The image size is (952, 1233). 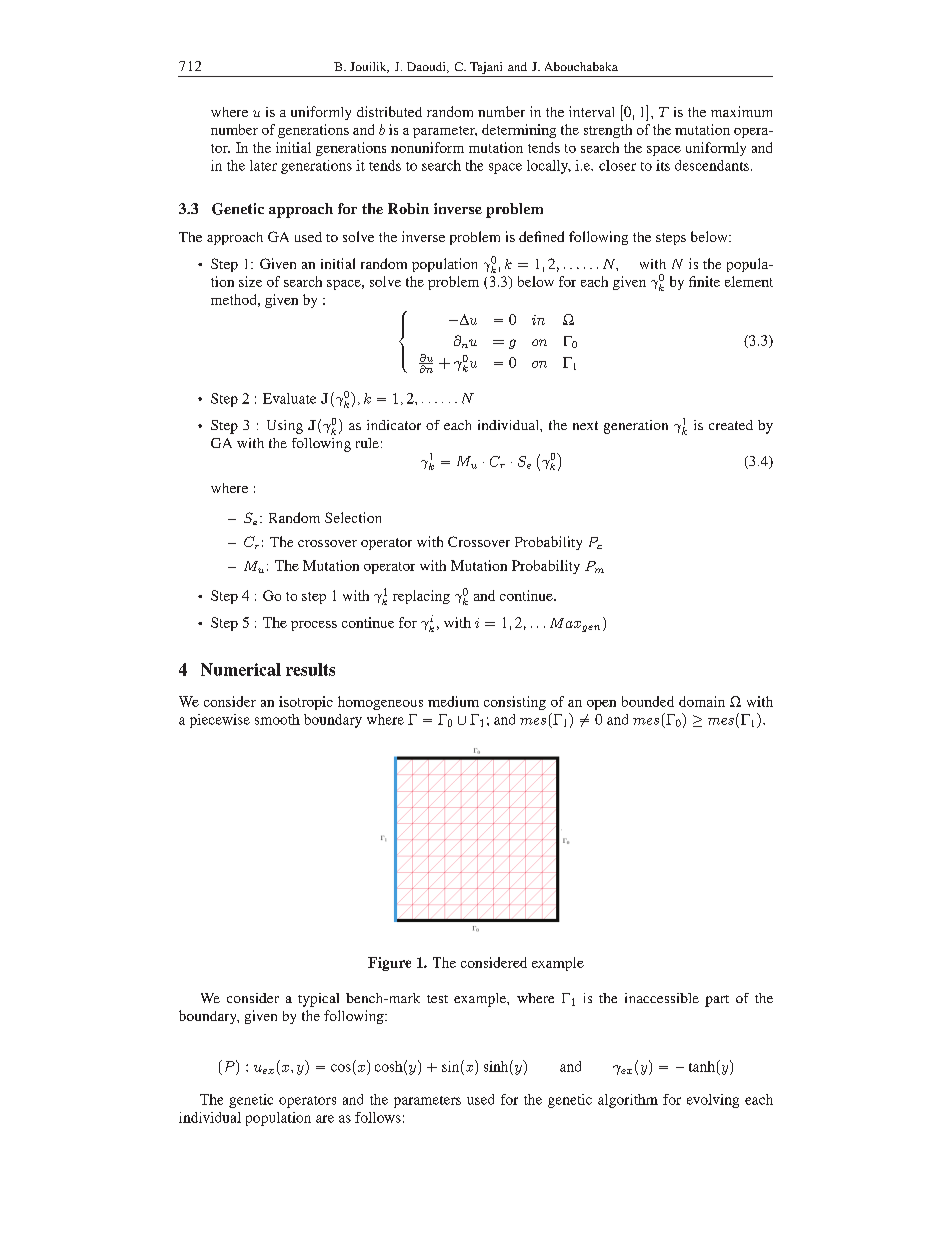 What do you see at coordinates (663, 165) in the document?
I see `its` at bounding box center [663, 165].
